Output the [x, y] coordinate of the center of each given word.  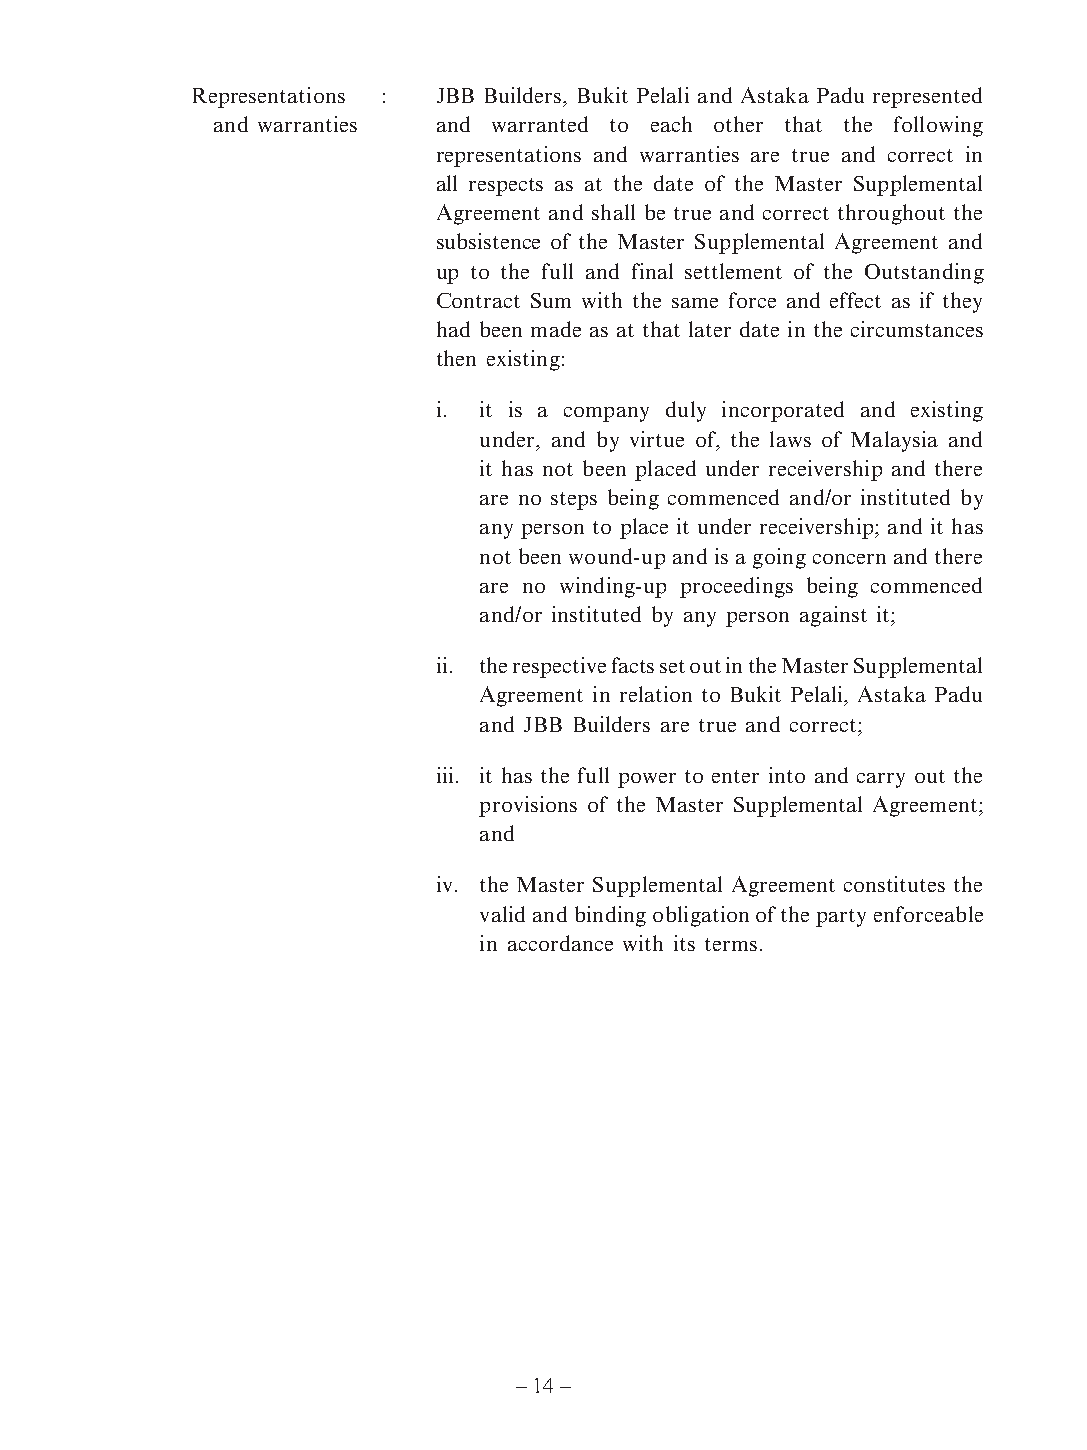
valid [502, 914]
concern [849, 559]
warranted [540, 124]
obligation [701, 916]
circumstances [917, 329]
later [710, 329]
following [938, 126]
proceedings [736, 587]
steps [574, 501]
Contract [478, 300]
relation [656, 694]
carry [881, 780]
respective [559, 667]
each [671, 124]
